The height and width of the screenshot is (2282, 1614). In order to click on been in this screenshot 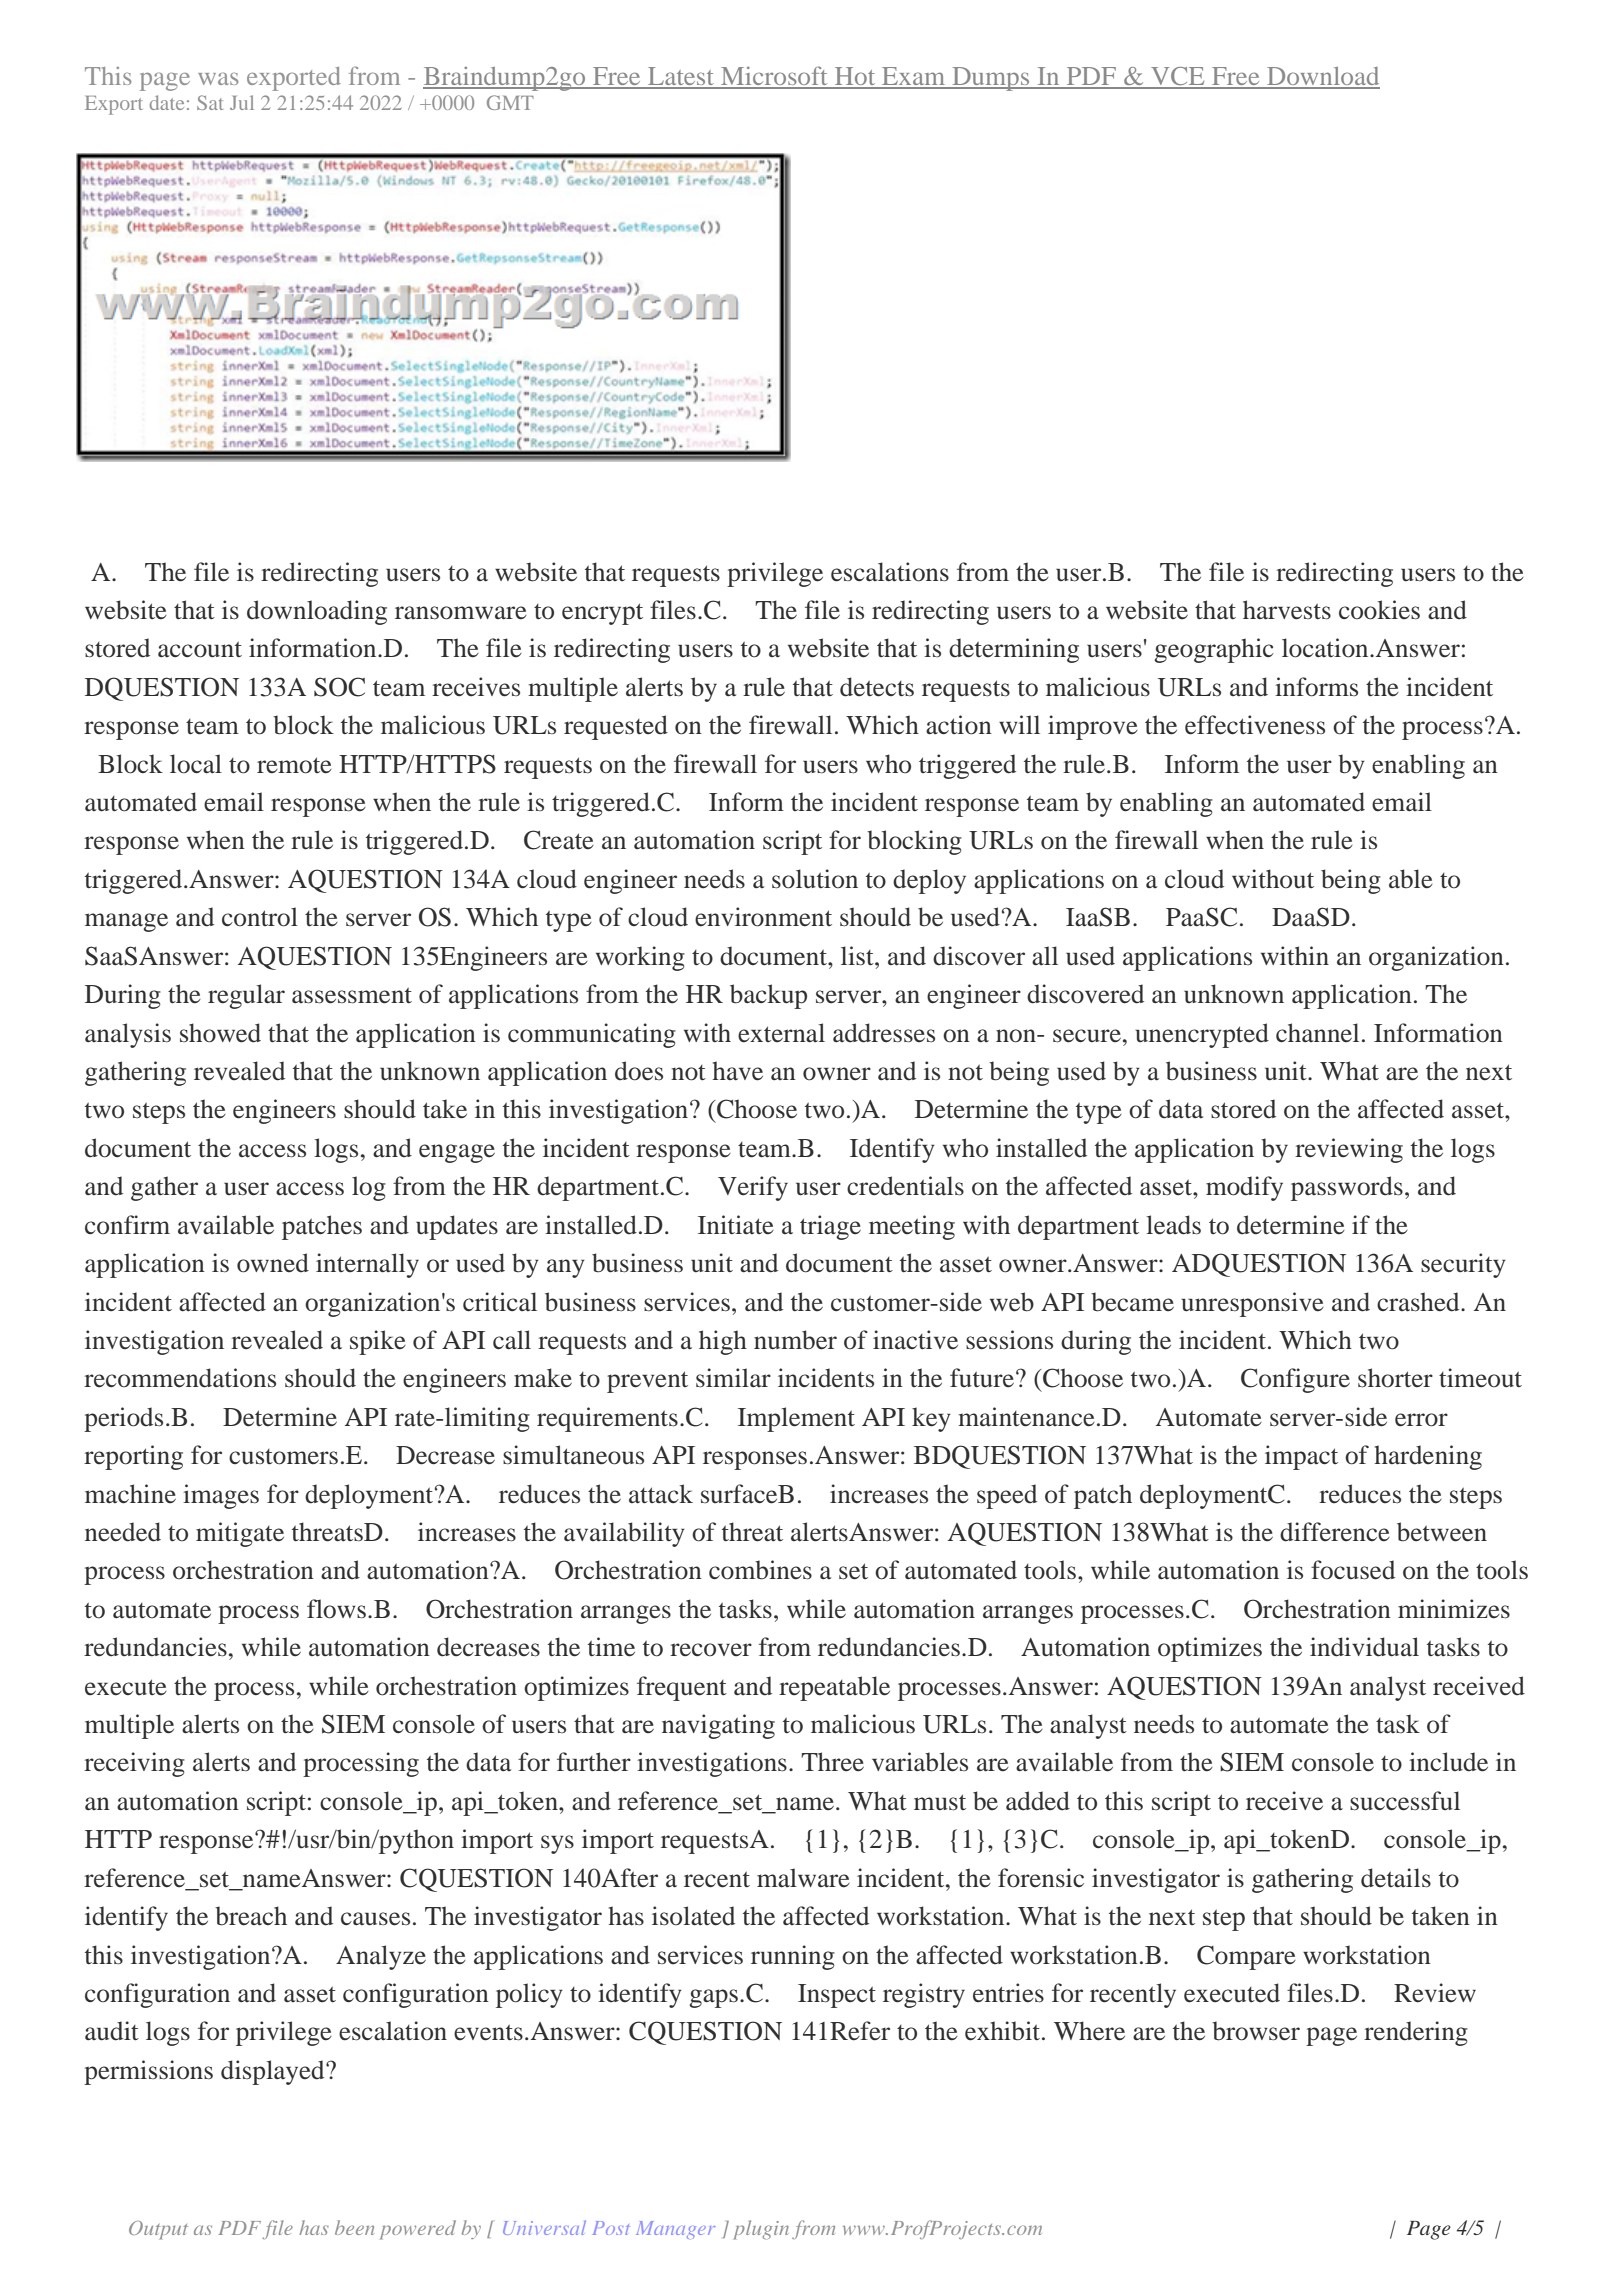, I will do `click(354, 2227)`.
